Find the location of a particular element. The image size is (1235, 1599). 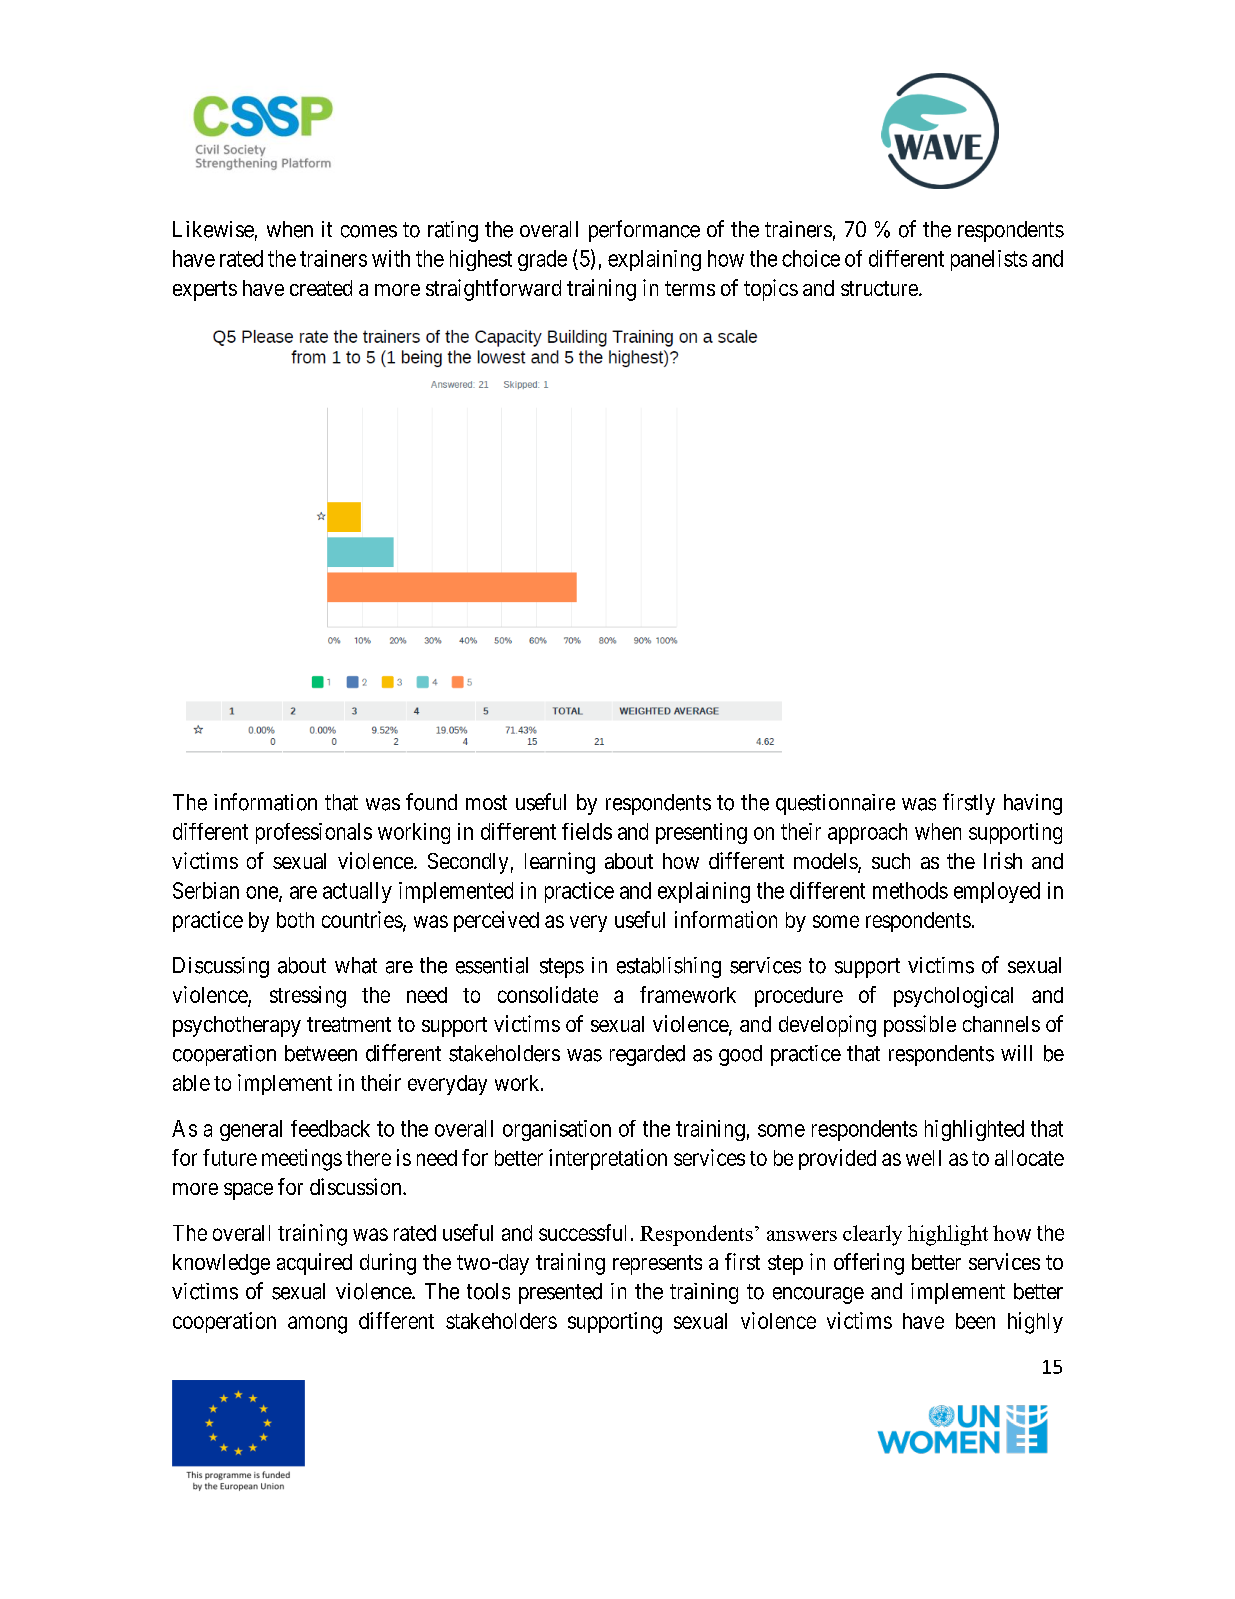

questionnaire is located at coordinates (835, 804).
